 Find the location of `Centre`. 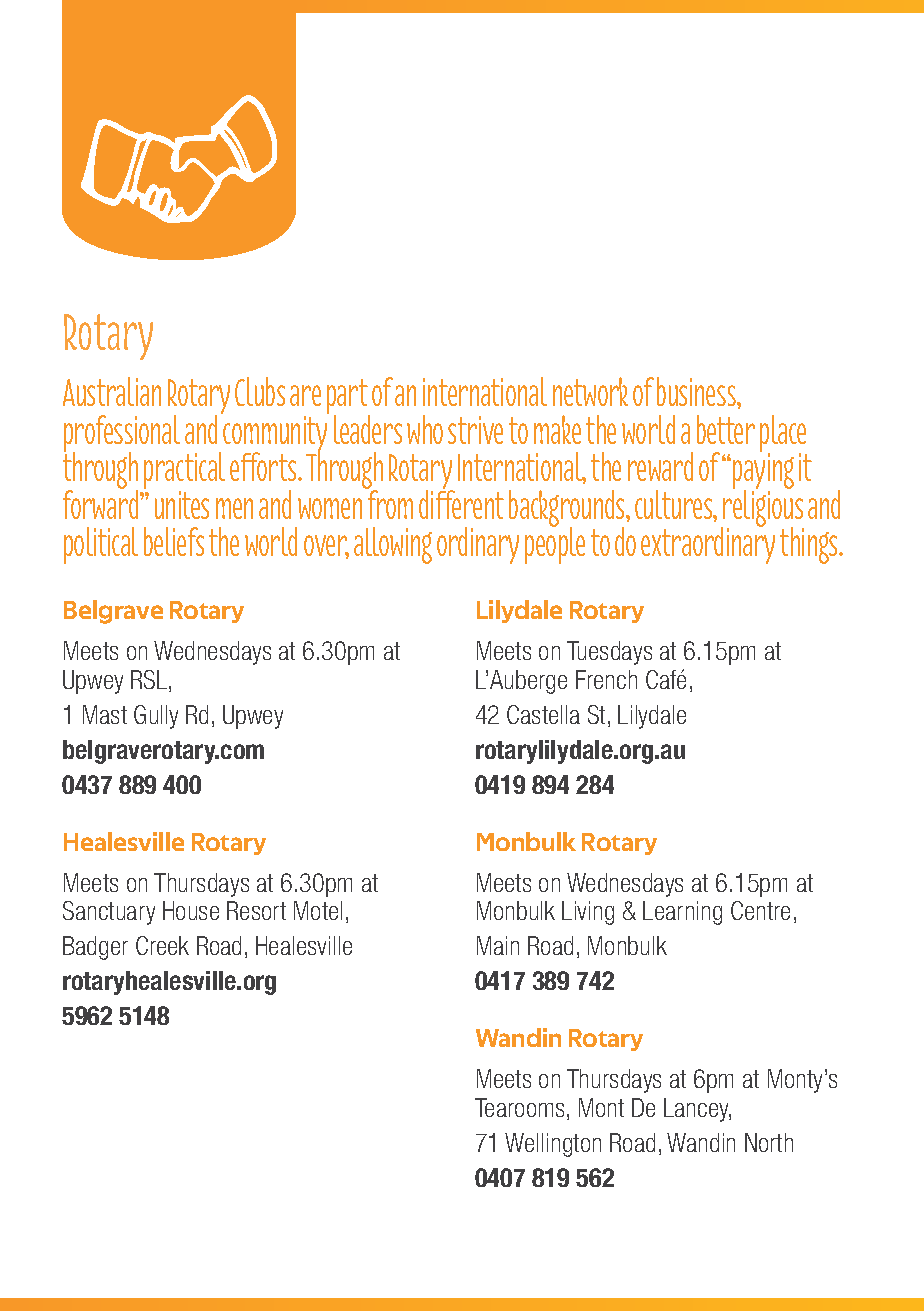

Centre is located at coordinates (760, 910).
